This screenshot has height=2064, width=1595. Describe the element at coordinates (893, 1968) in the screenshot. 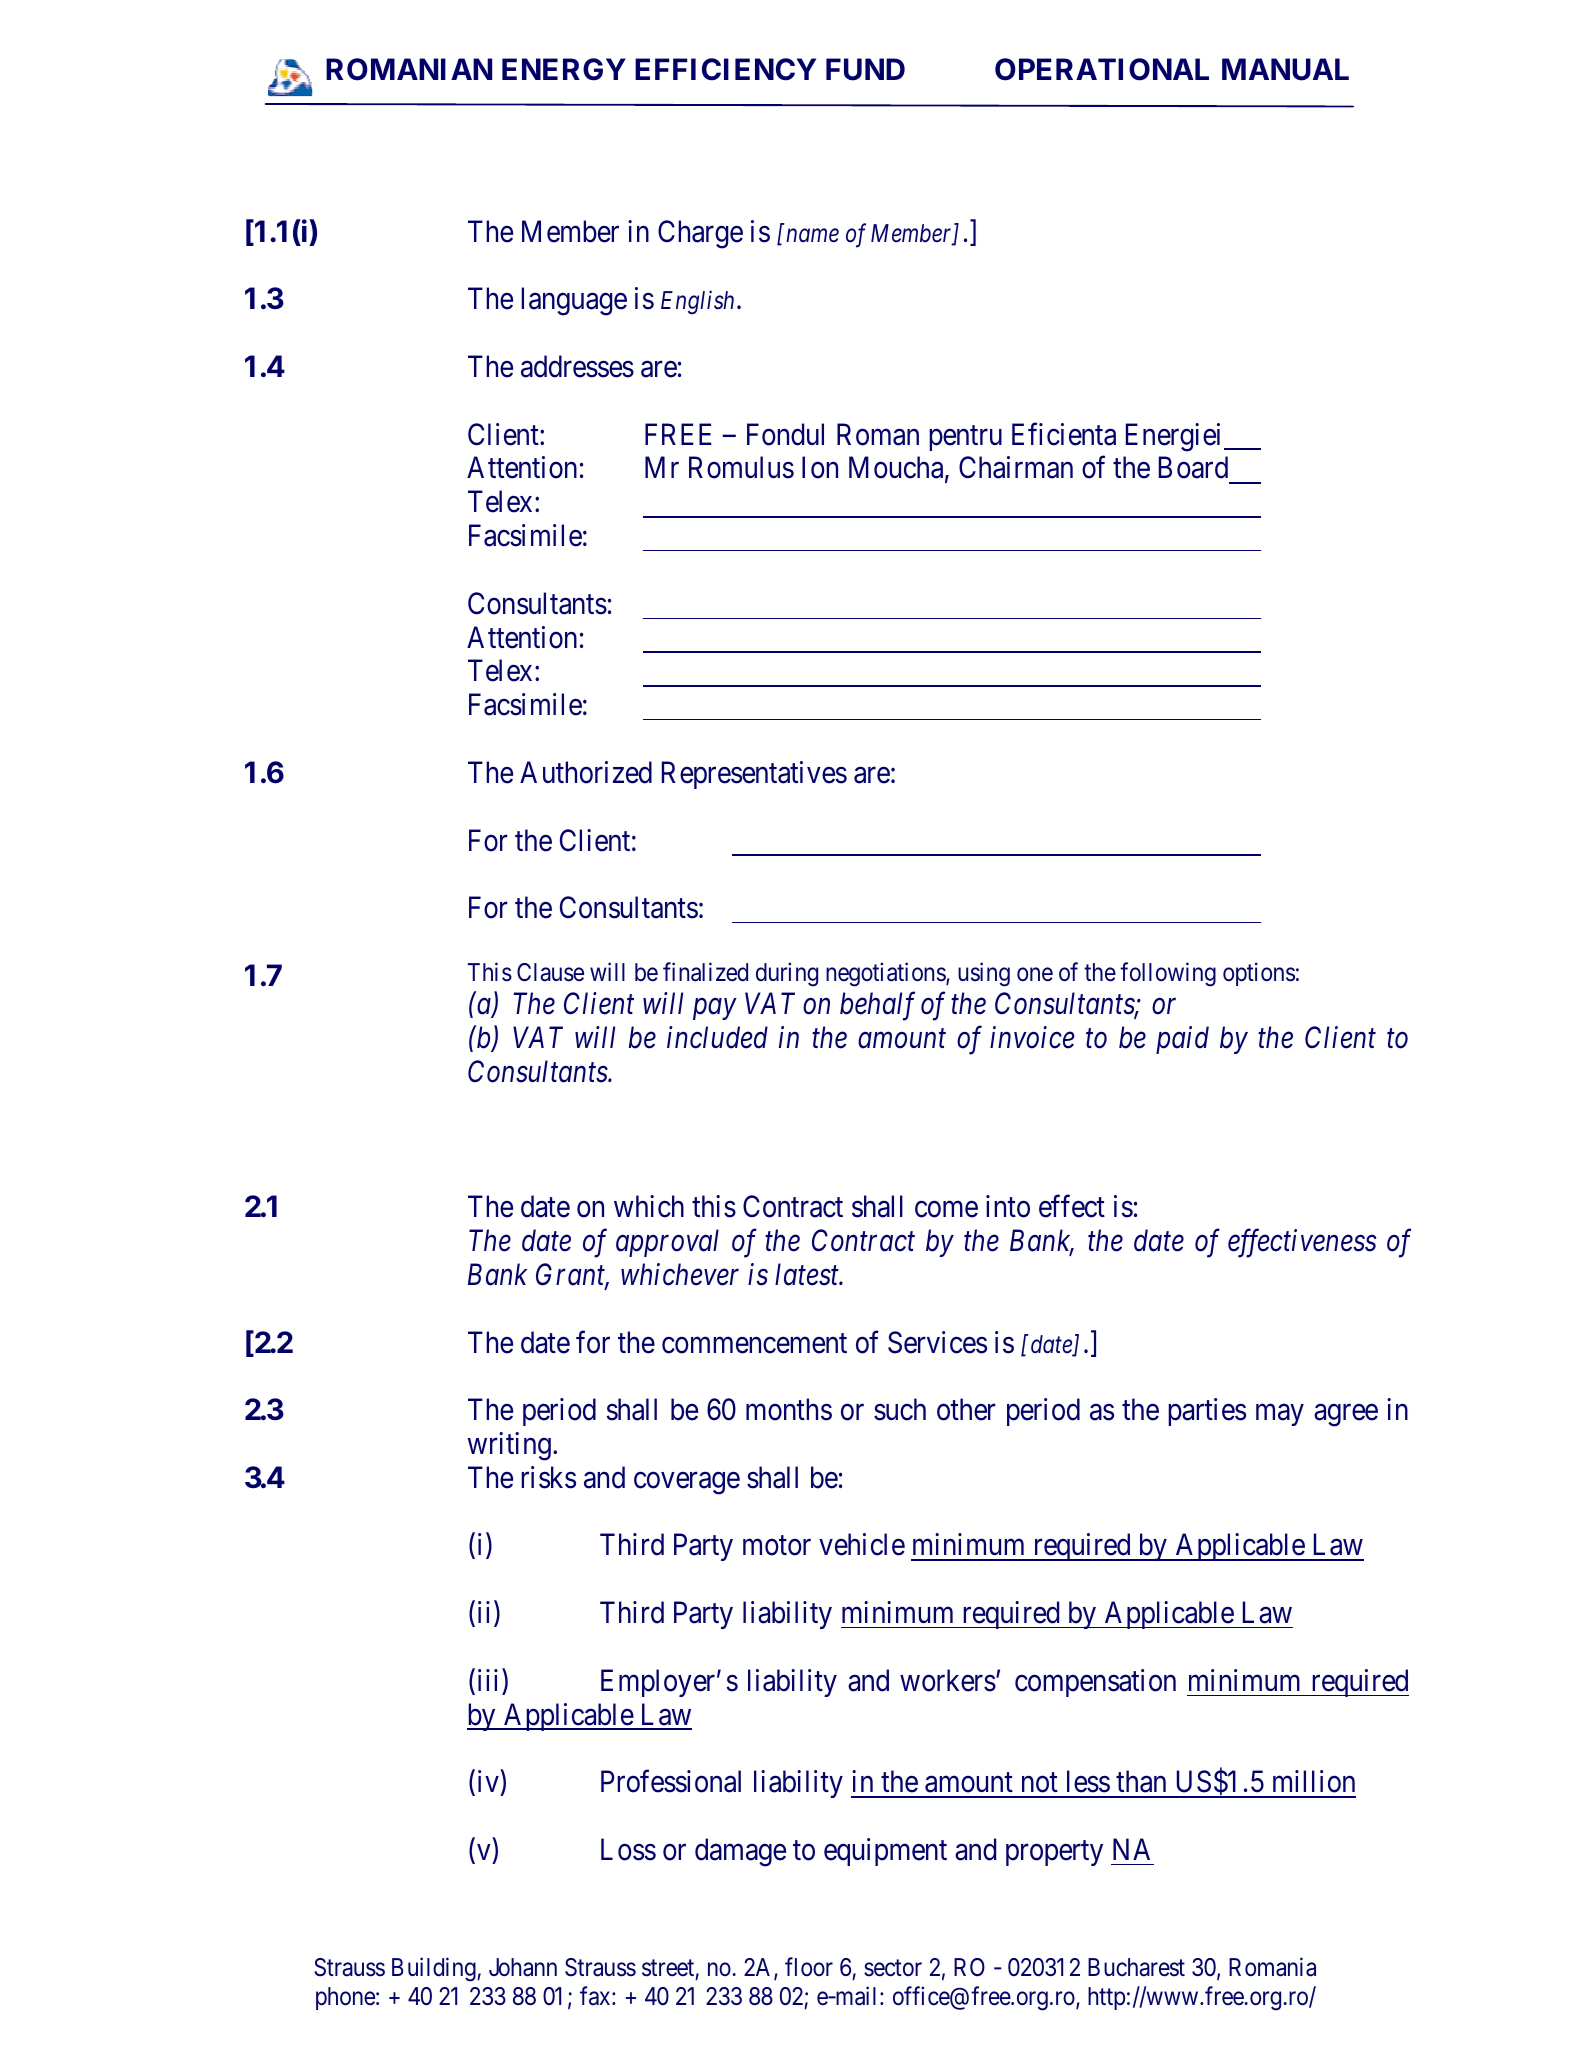

I see `sector` at that location.
